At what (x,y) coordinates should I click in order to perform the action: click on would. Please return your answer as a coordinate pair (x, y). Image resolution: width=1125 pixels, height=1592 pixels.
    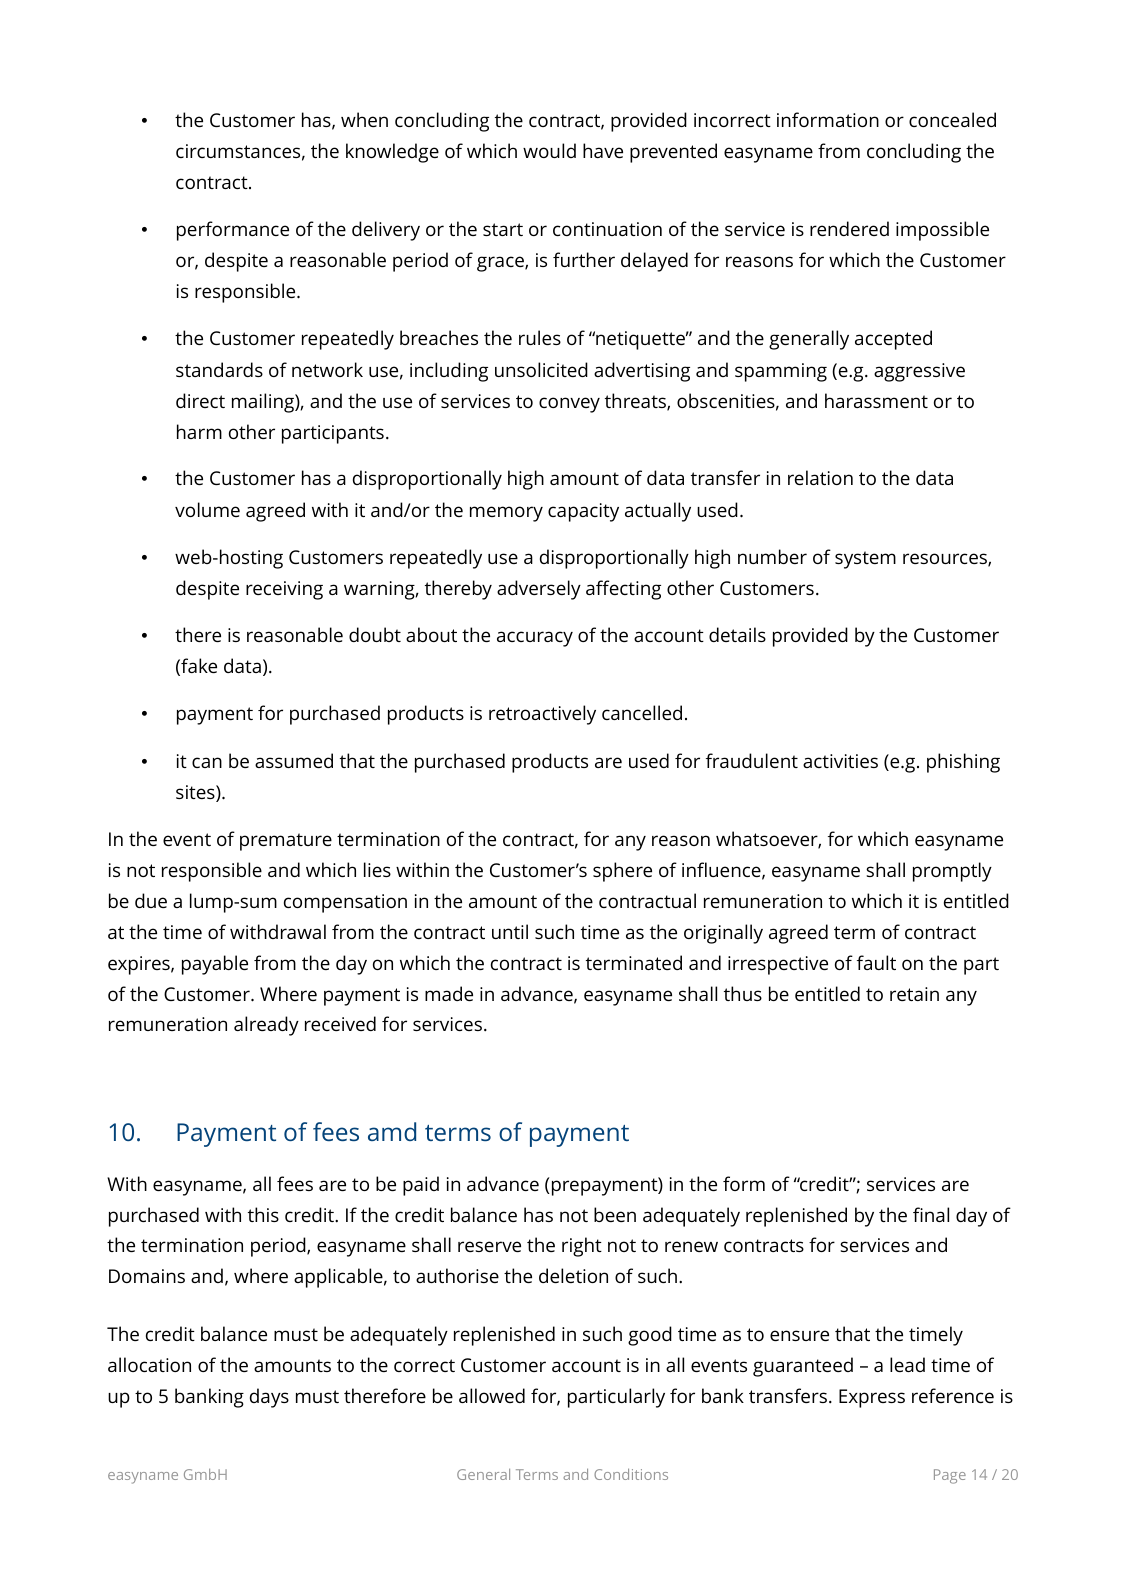
    Looking at the image, I should click on (549, 150).
